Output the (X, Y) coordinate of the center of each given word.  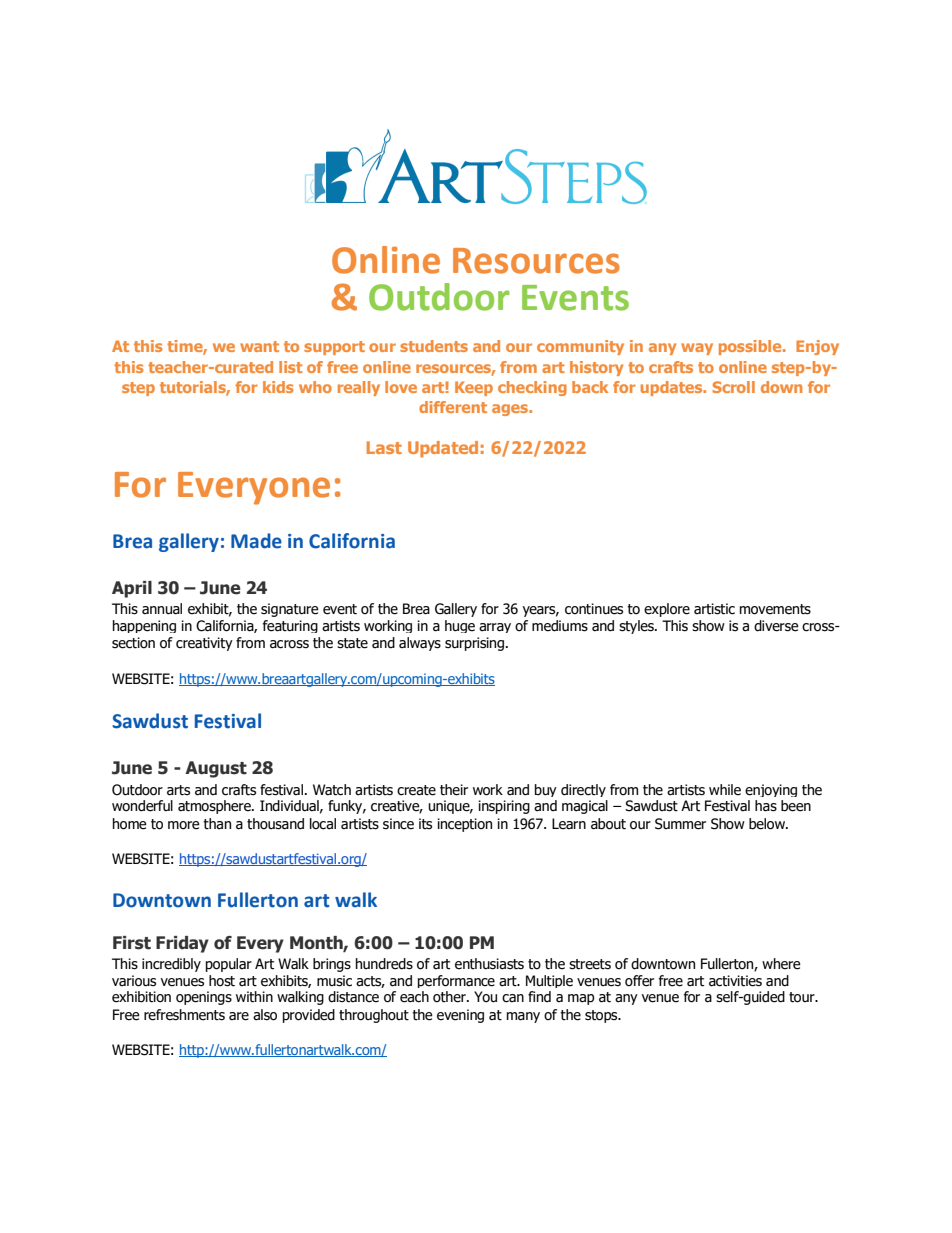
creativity (204, 644)
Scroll (733, 387)
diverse (776, 626)
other (450, 997)
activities (735, 981)
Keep (474, 388)
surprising (474, 644)
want (259, 346)
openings (204, 998)
